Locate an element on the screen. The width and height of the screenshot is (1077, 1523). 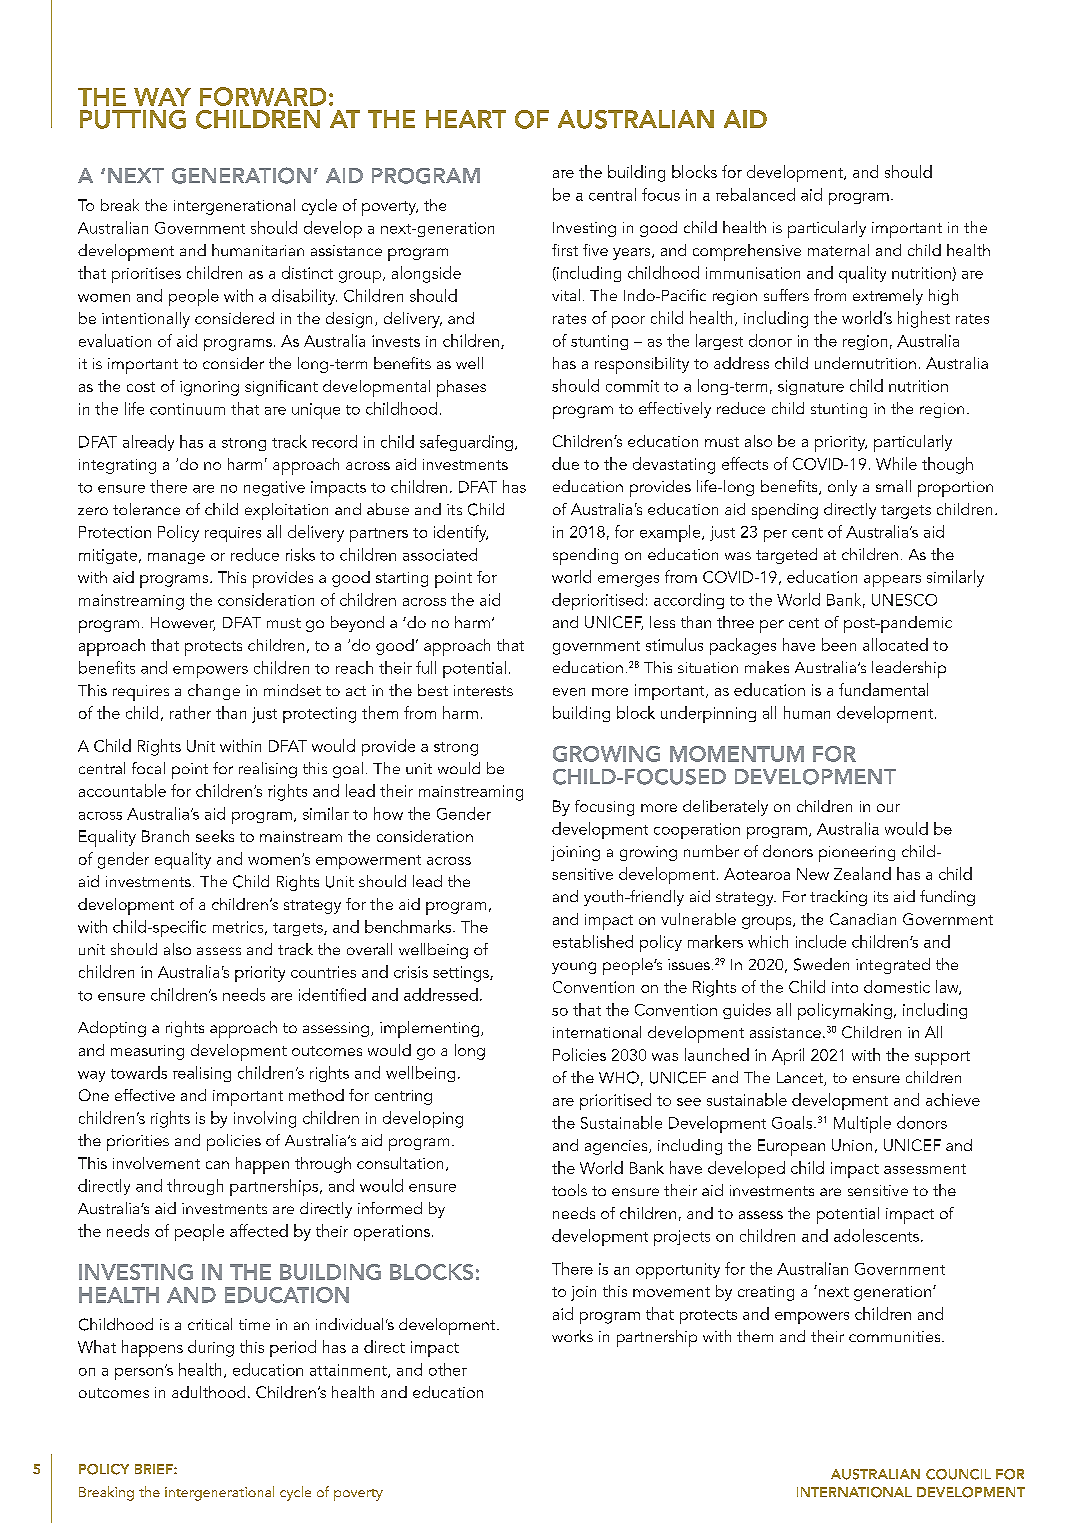
PUTTING is located at coordinates (133, 119).
